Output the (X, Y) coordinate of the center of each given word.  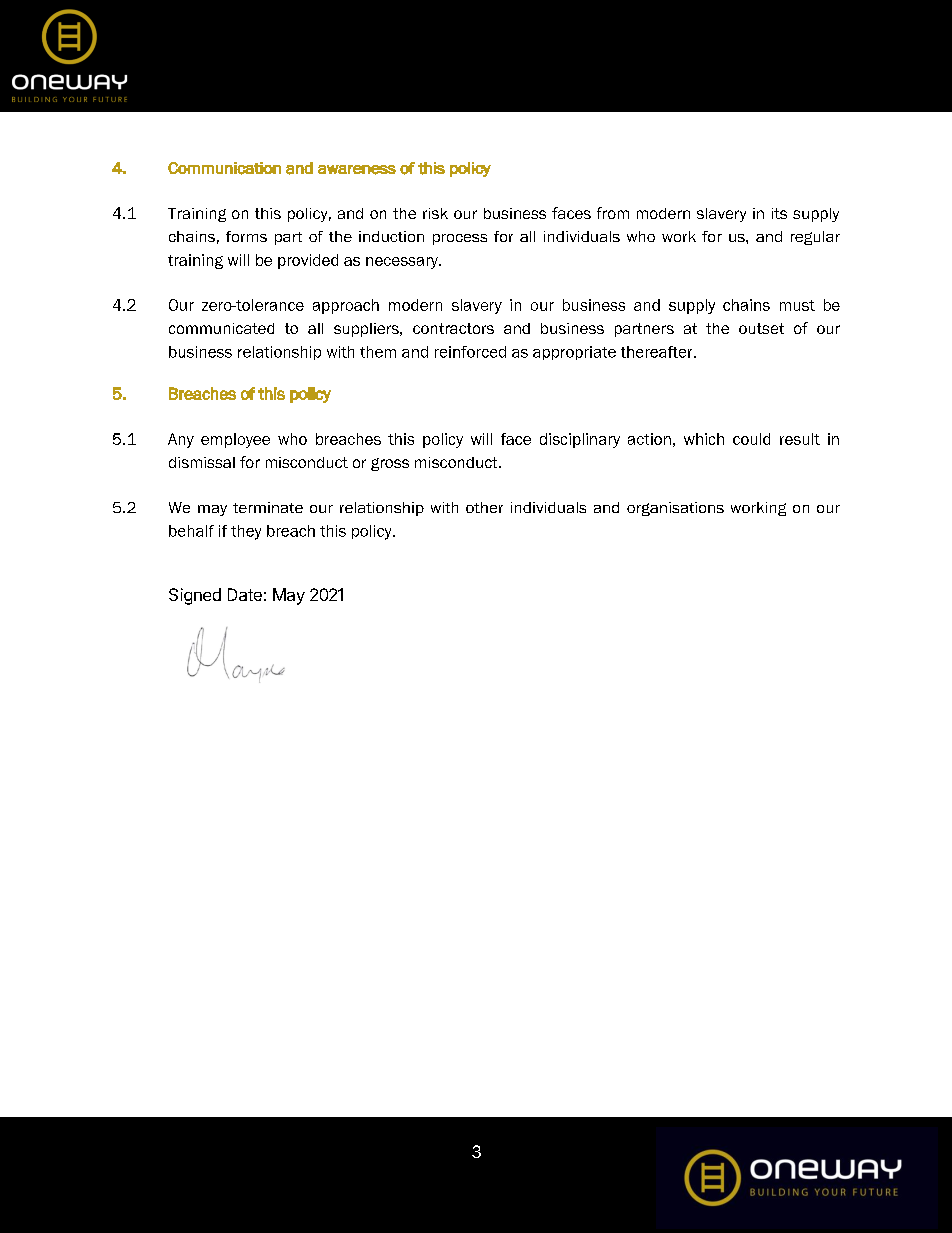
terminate (268, 507)
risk (435, 213)
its (779, 213)
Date (245, 594)
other (484, 507)
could (751, 439)
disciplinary (580, 440)
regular (815, 238)
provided (308, 261)
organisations (675, 509)
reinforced (470, 352)
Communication (224, 168)
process (460, 239)
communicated (221, 328)
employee (235, 440)
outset (761, 328)
